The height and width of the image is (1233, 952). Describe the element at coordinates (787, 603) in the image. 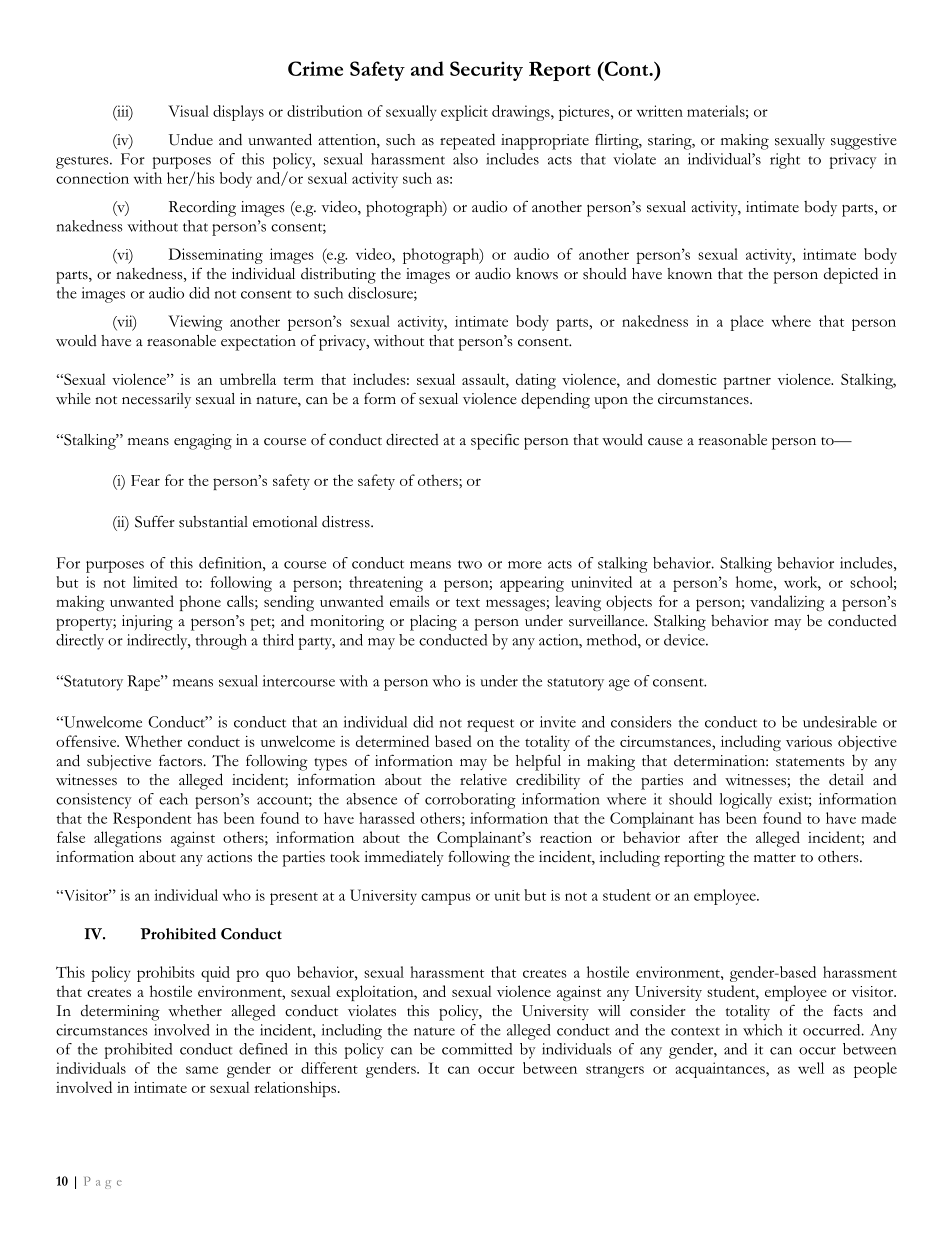

I see `vandalizing` at that location.
